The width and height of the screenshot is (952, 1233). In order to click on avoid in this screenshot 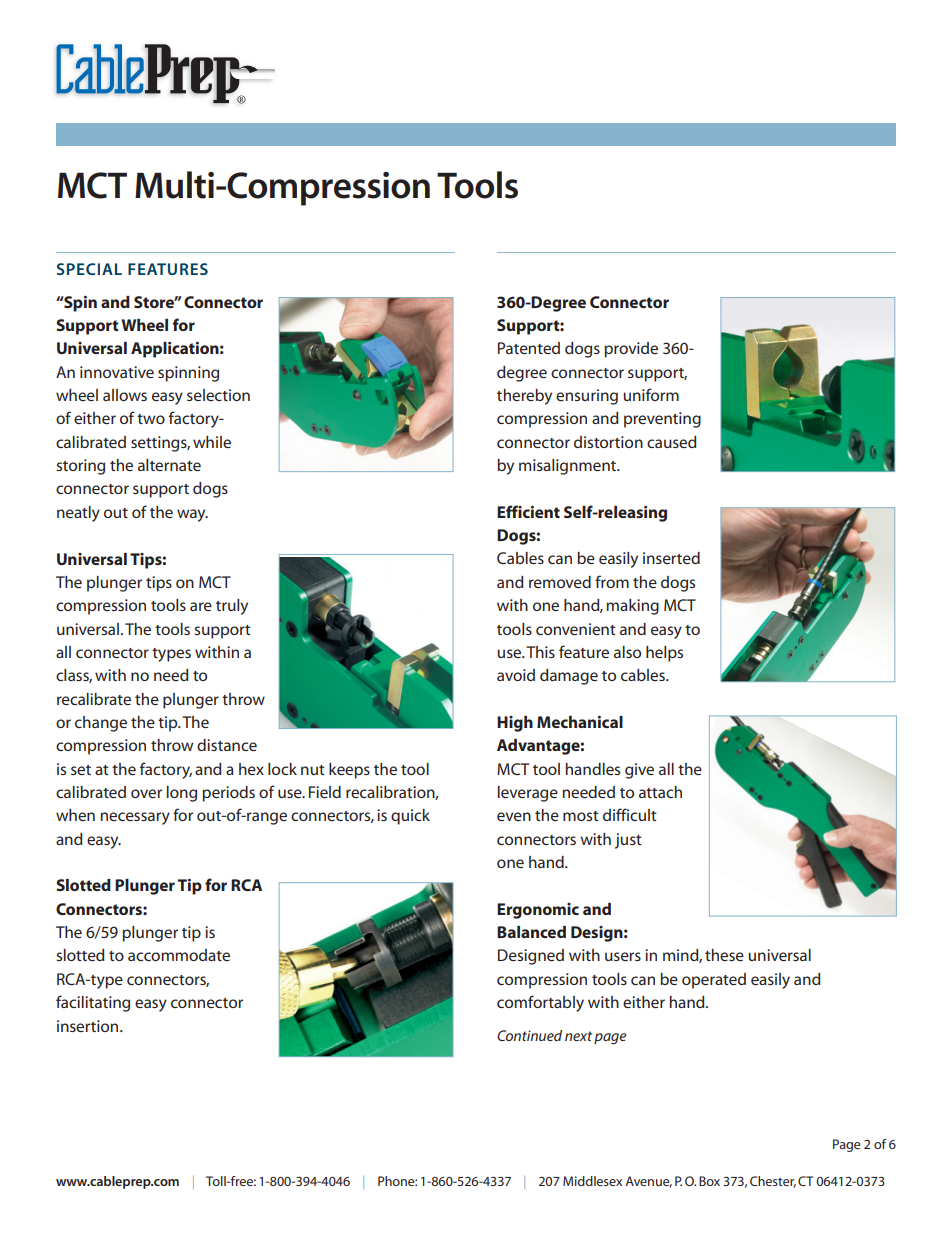, I will do `click(516, 675)`.
